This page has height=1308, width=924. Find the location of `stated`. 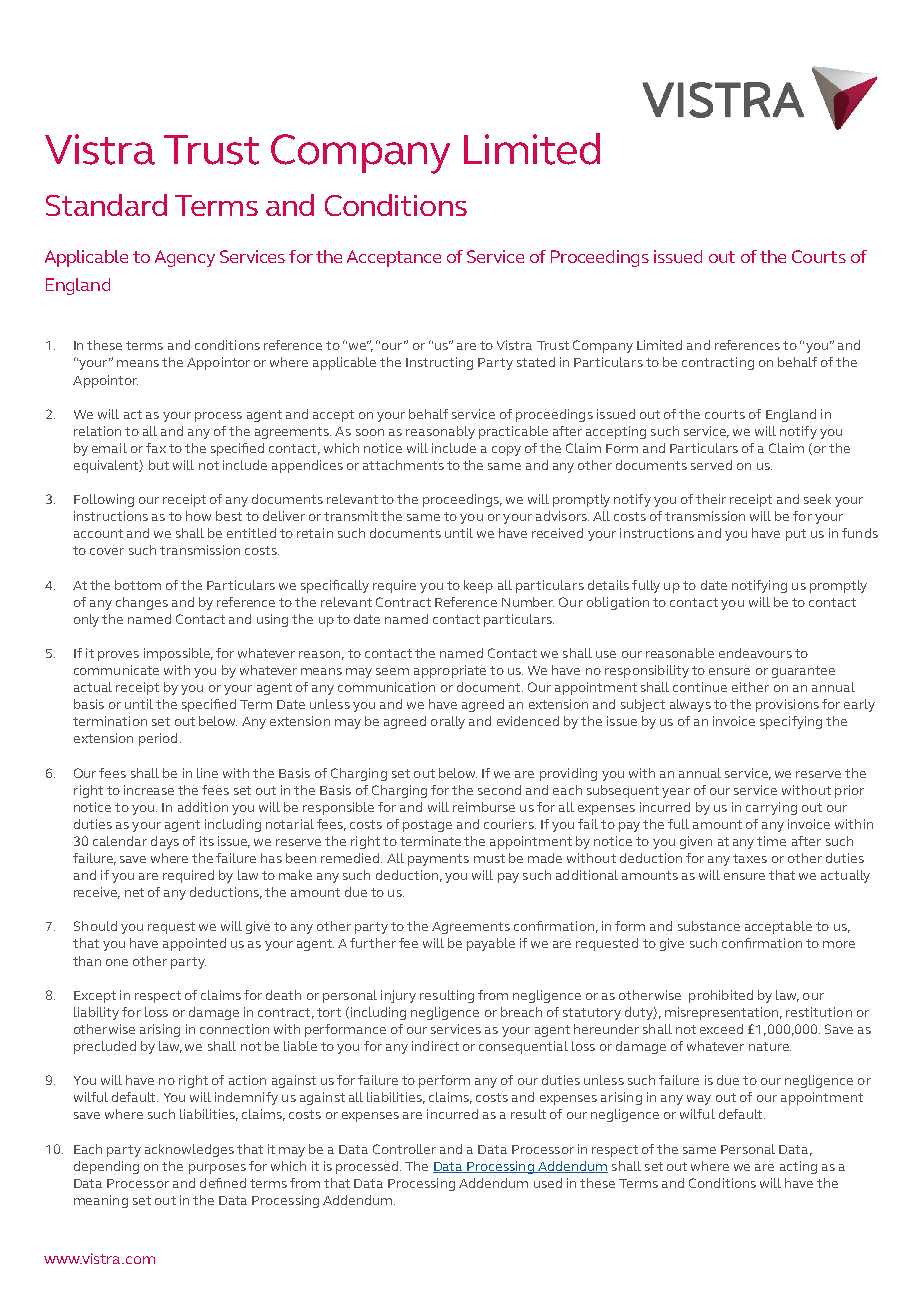

stated is located at coordinates (536, 362).
